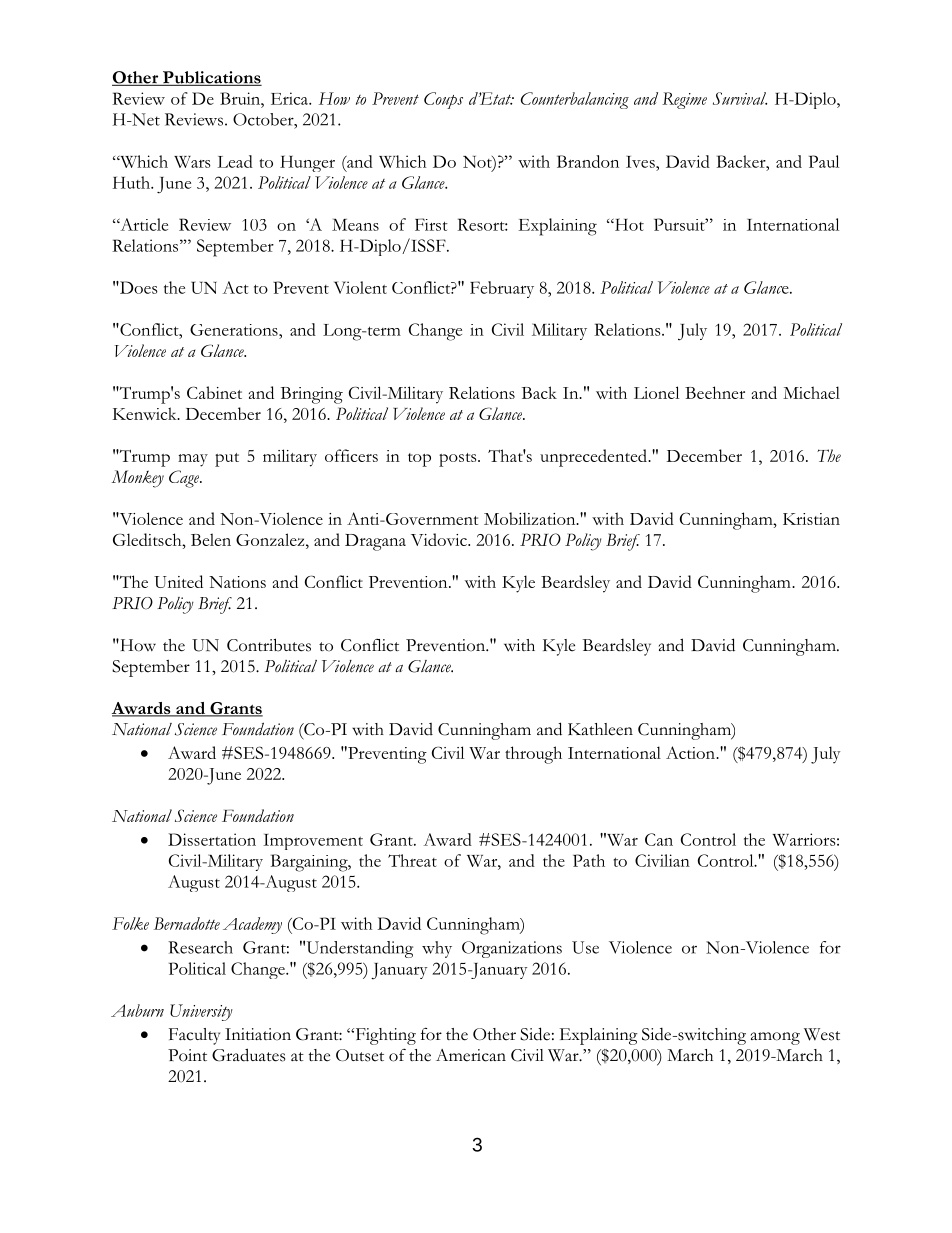 This screenshot has height=1233, width=952. What do you see at coordinates (740, 98) in the screenshot?
I see `Survival` at bounding box center [740, 98].
